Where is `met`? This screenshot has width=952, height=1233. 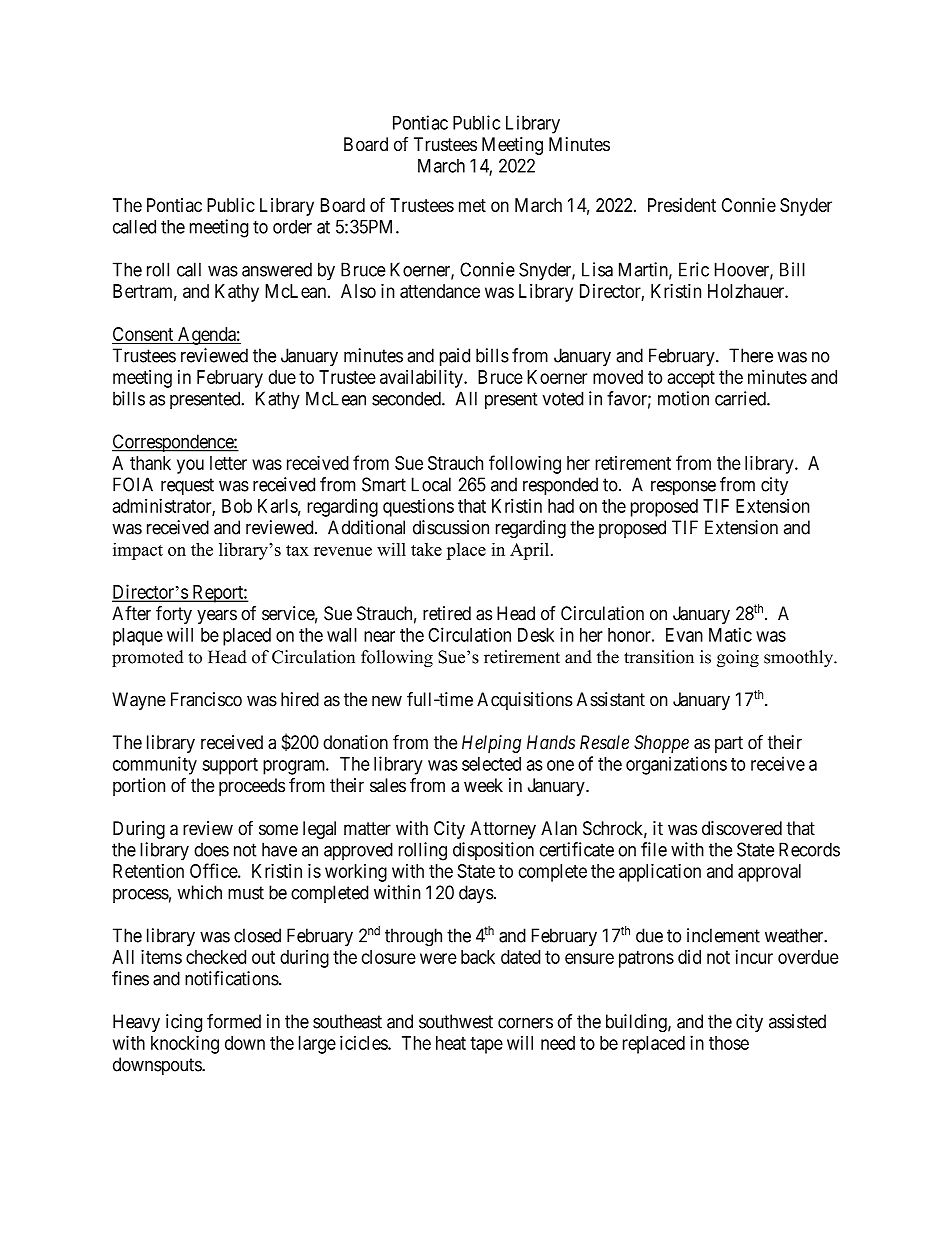
met is located at coordinates (472, 205).
